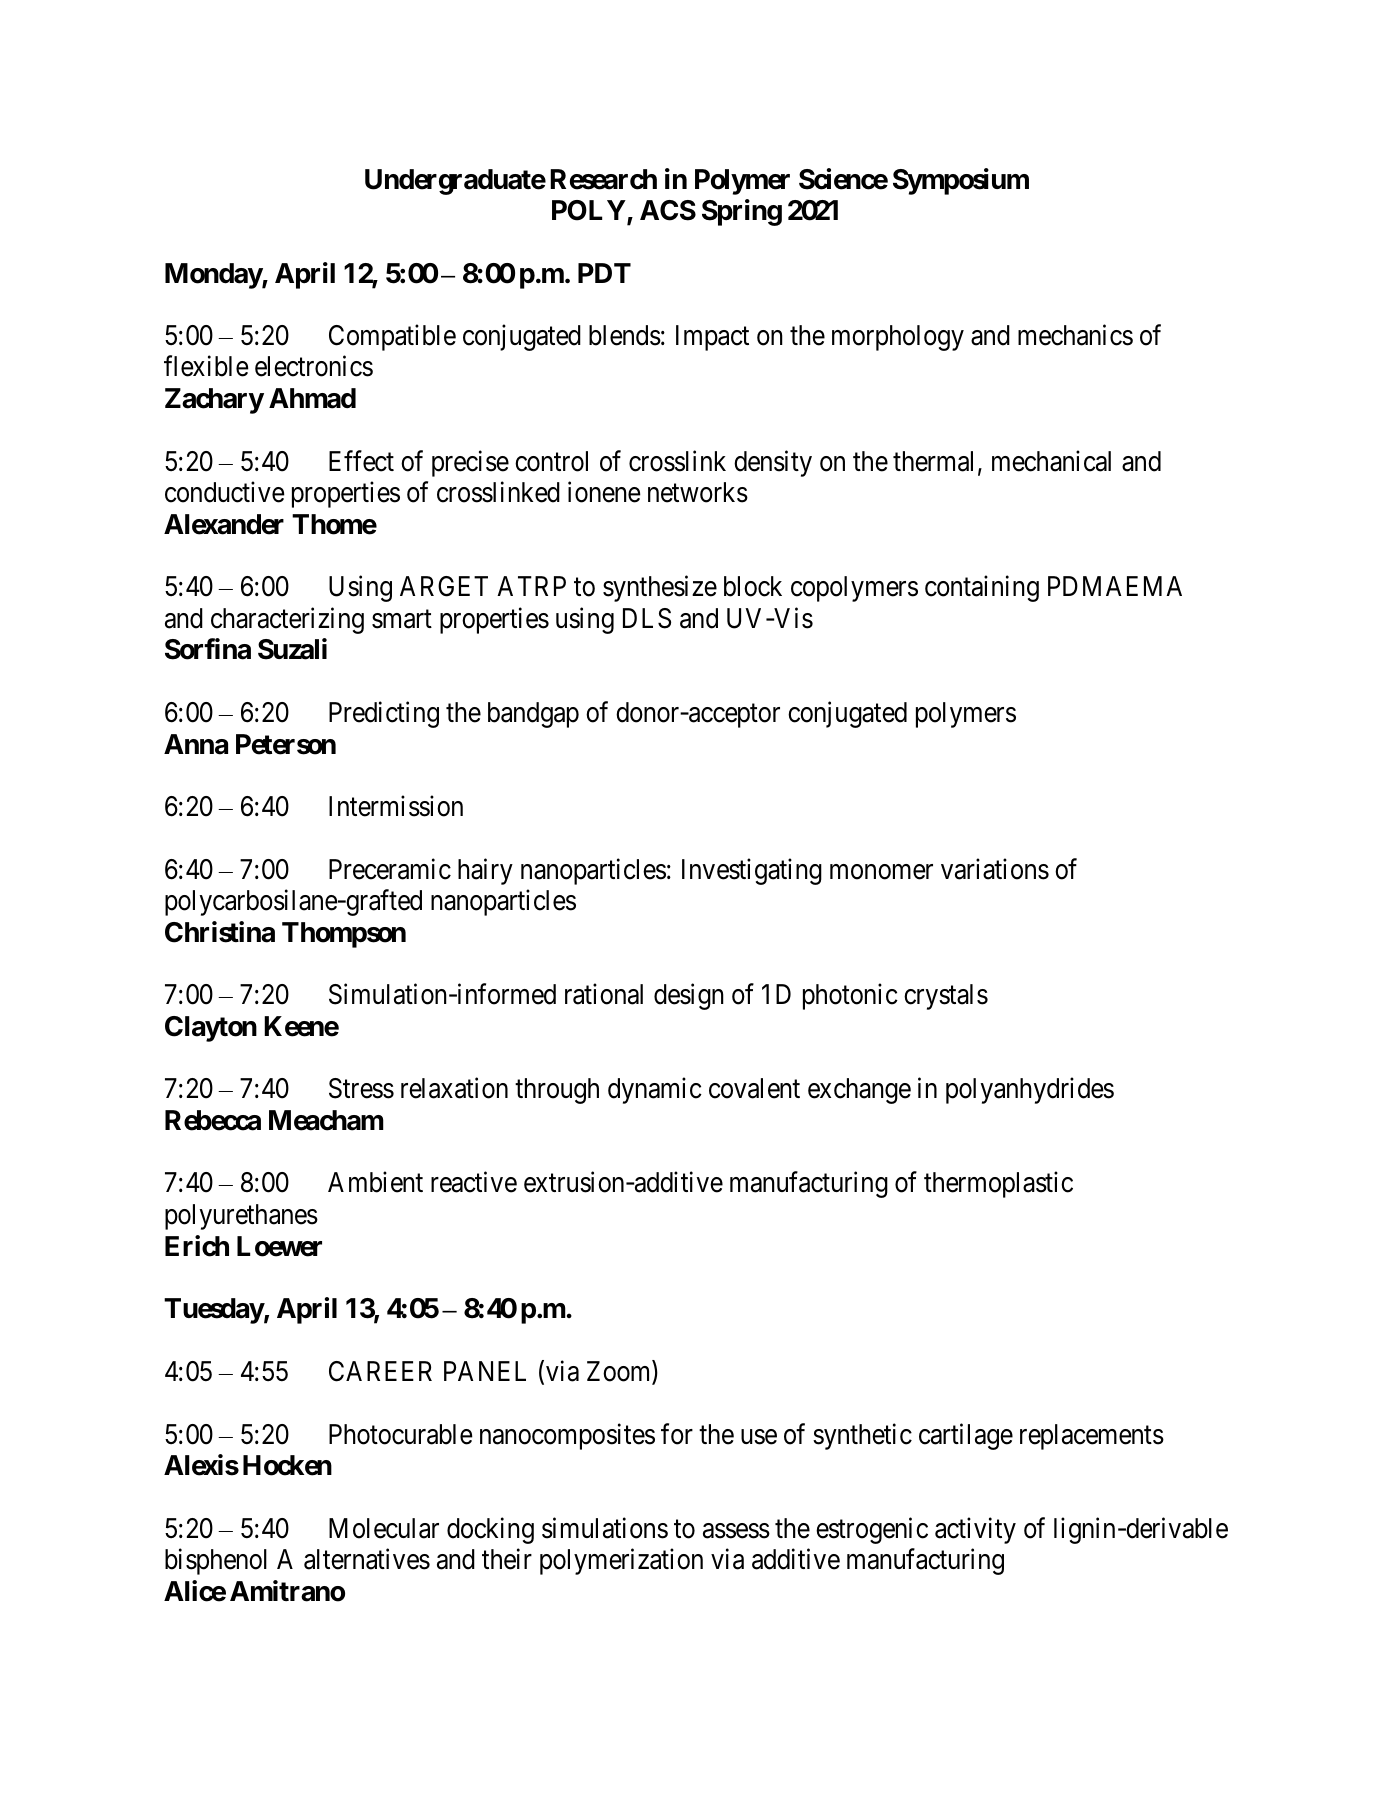 The image size is (1392, 1801). What do you see at coordinates (286, 744) in the screenshot?
I see `Peterson` at bounding box center [286, 744].
